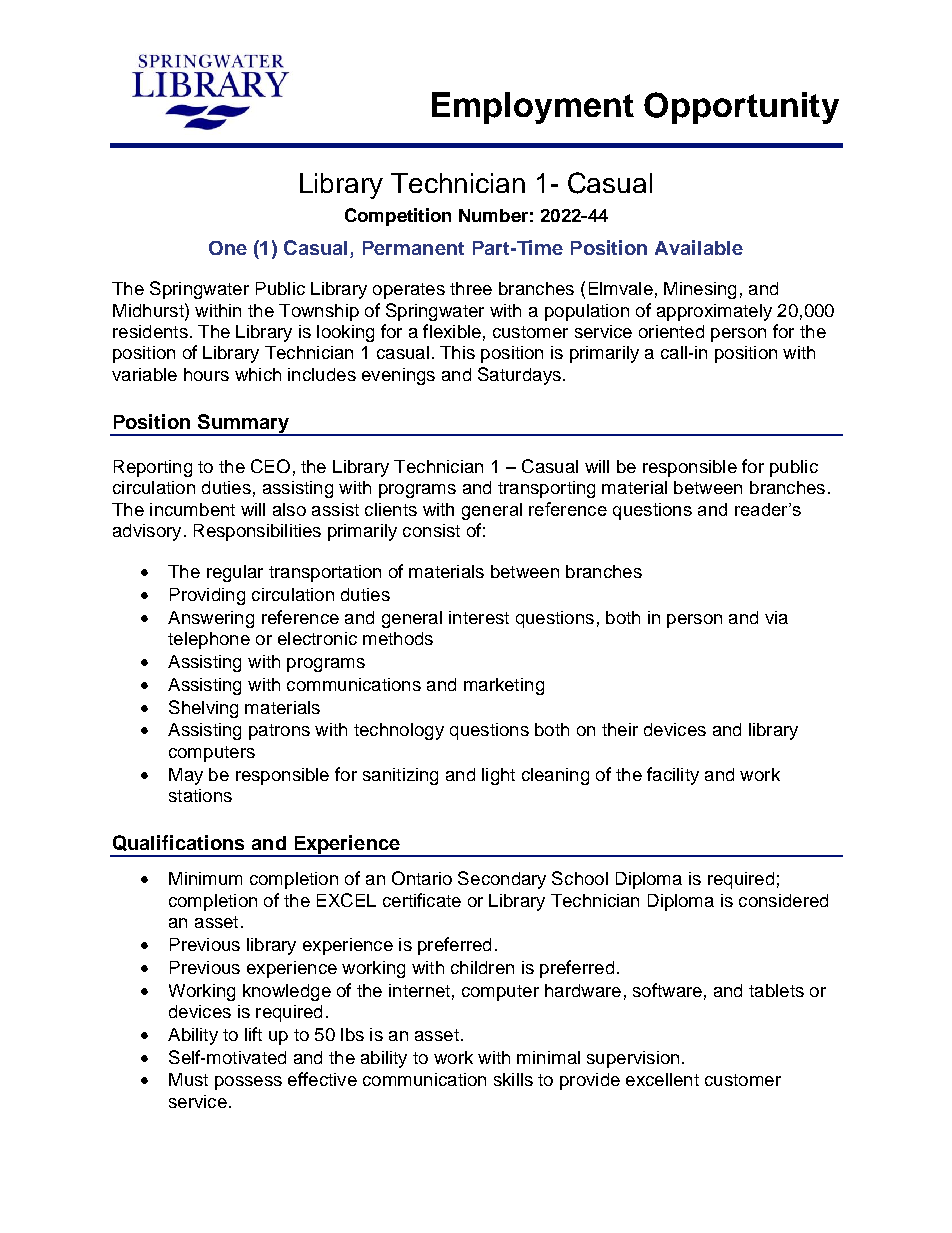 This screenshot has width=952, height=1233. Describe the element at coordinates (633, 1059) in the screenshot. I see `supervision` at that location.
